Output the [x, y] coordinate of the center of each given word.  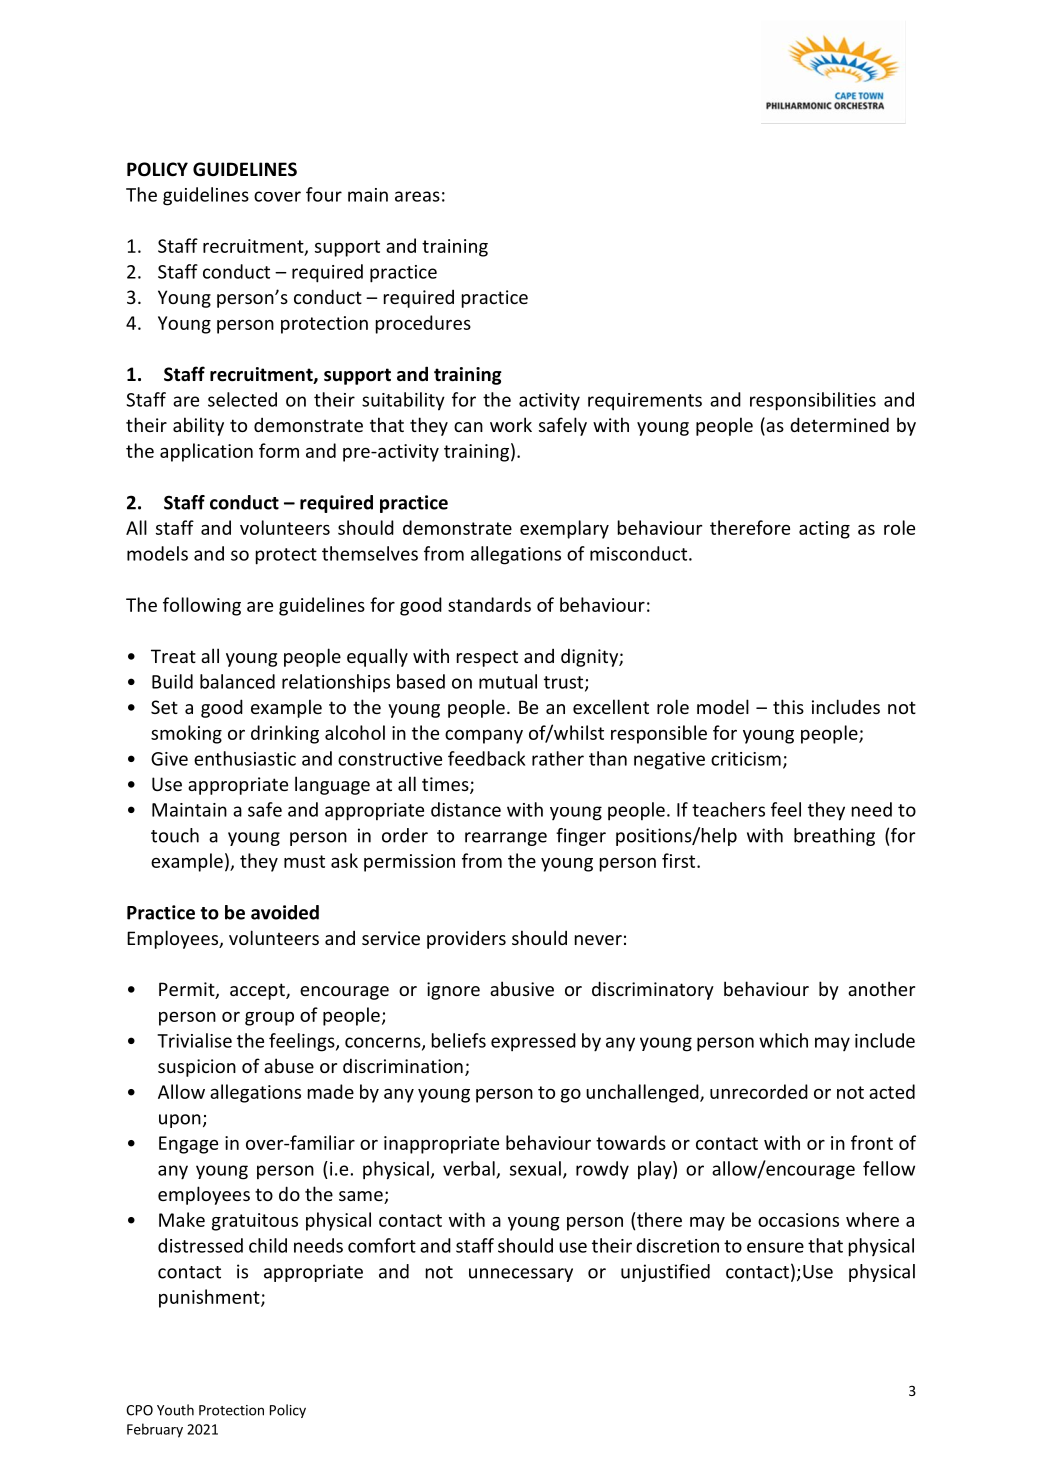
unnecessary [521, 1275]
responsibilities [813, 401]
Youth [175, 1410]
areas [417, 196]
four [324, 194]
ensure [775, 1247]
